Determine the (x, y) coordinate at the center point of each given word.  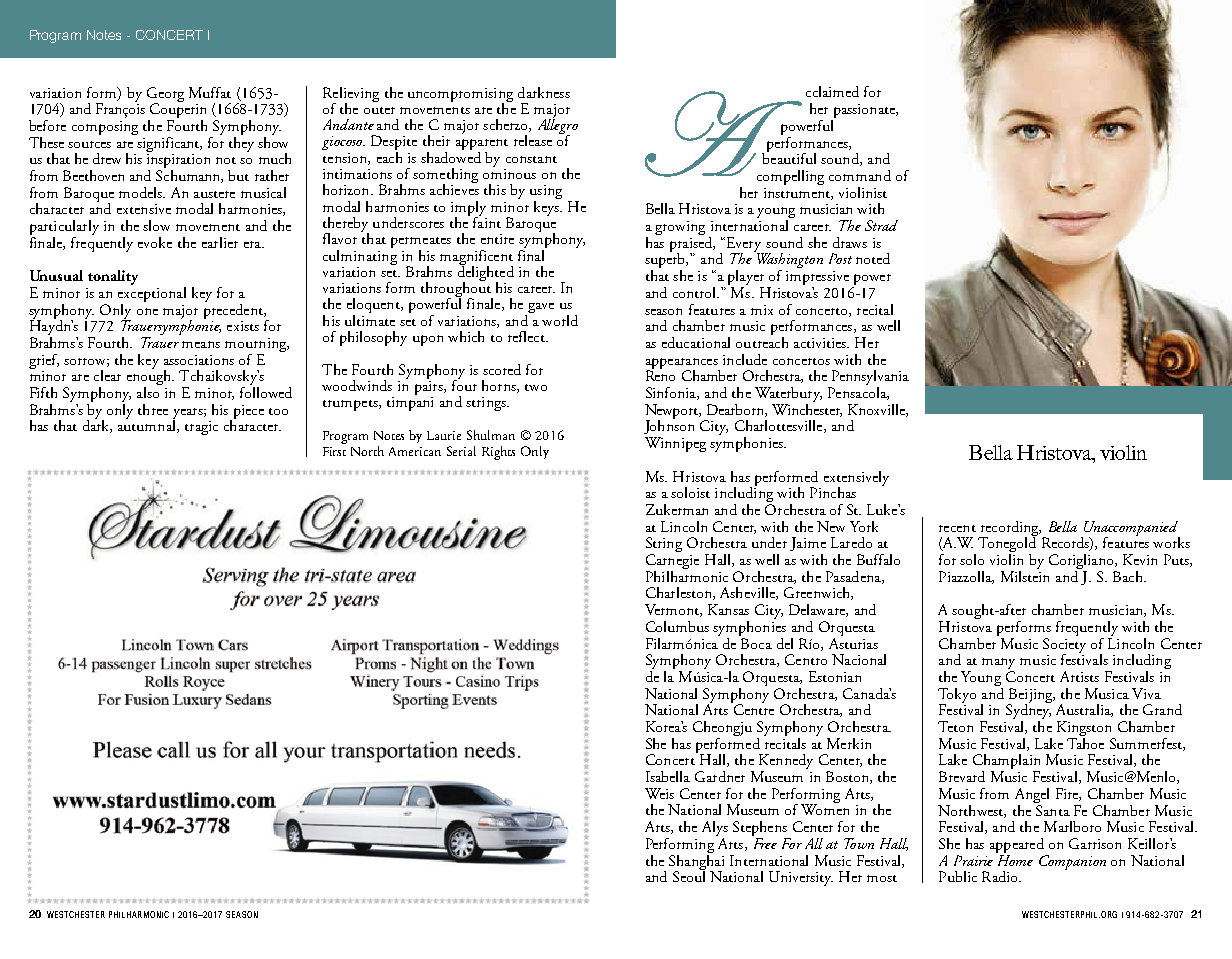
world (560, 320)
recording (1010, 529)
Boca (755, 642)
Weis (659, 793)
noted (873, 258)
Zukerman (677, 509)
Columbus (677, 626)
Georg (165, 95)
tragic (201, 428)
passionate (864, 112)
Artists (1079, 676)
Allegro (558, 126)
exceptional (152, 293)
